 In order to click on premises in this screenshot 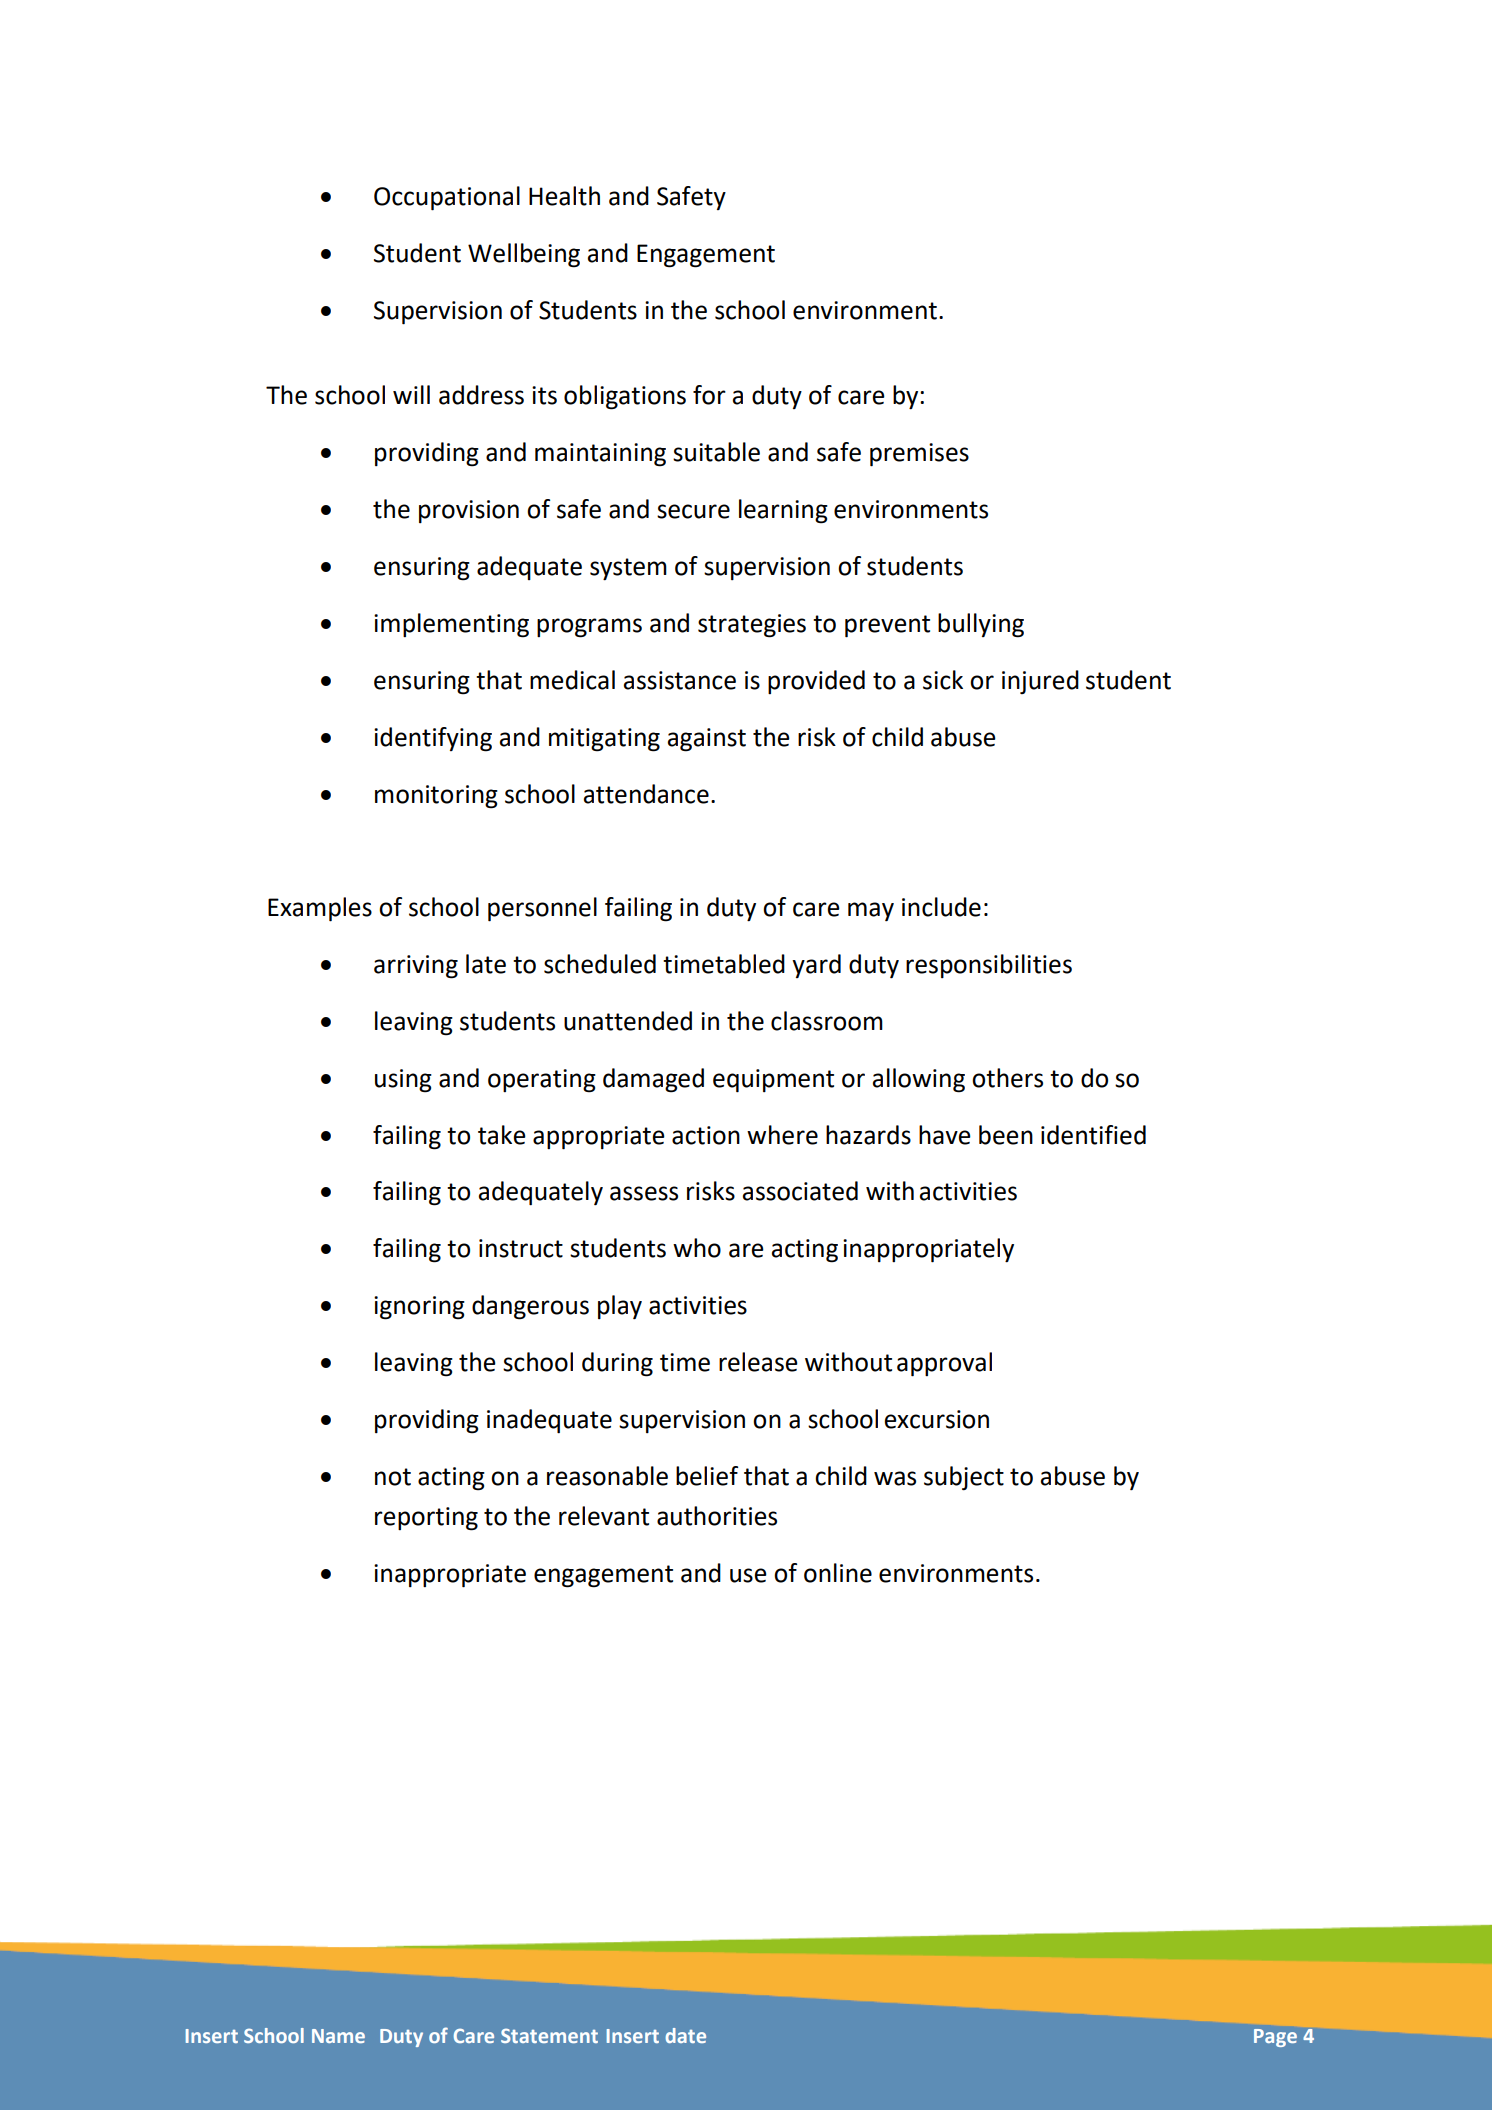, I will do `click(919, 455)`.
